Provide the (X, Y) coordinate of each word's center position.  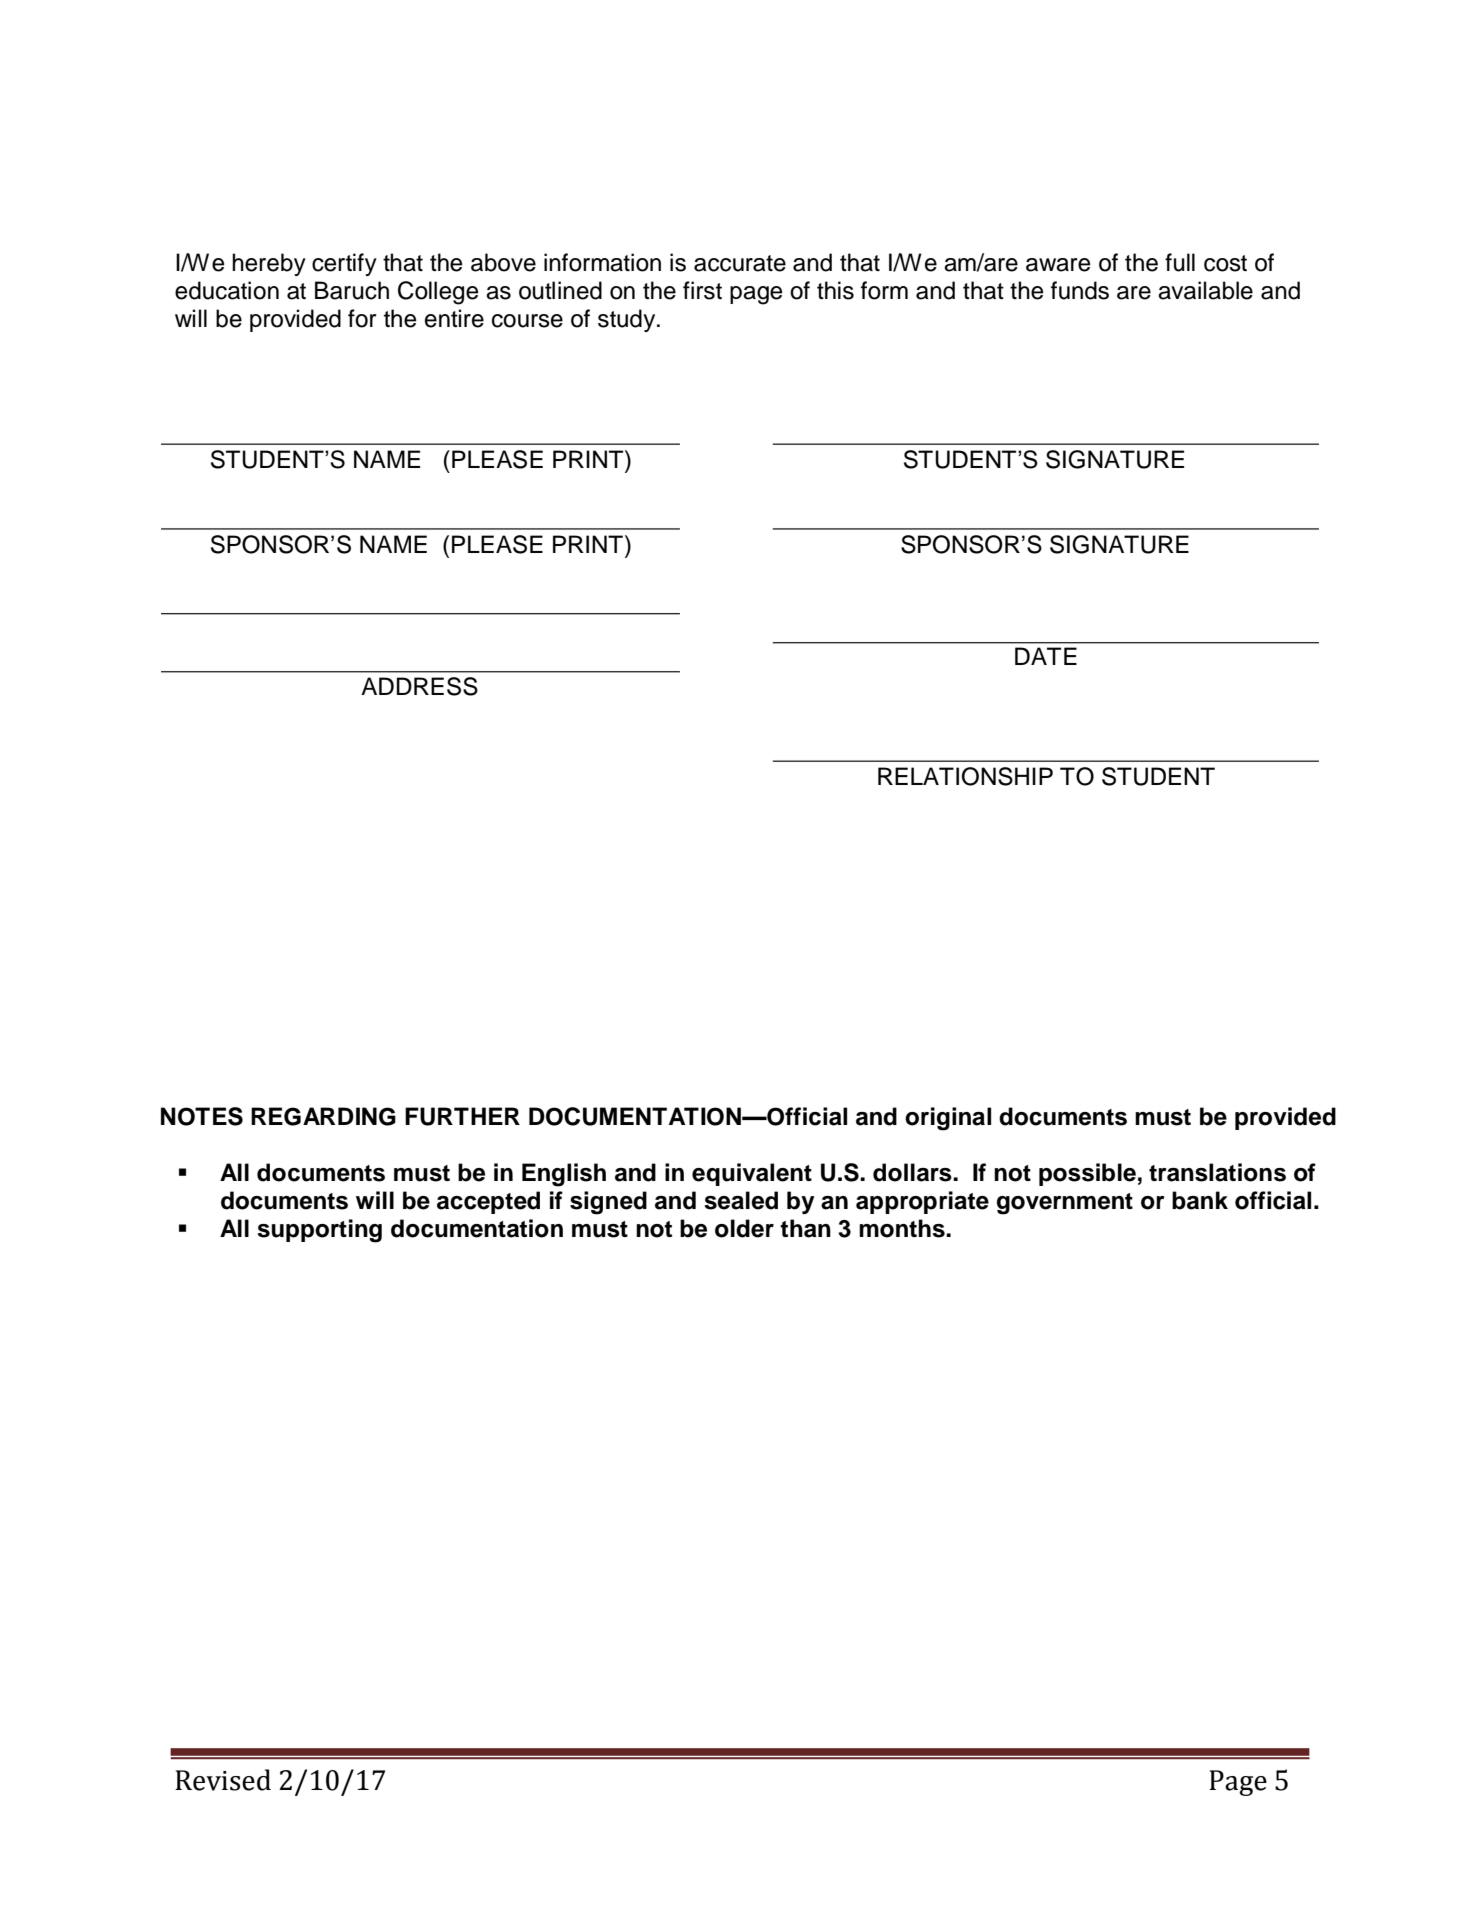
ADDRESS (419, 686)
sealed (741, 1200)
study (628, 320)
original (948, 1119)
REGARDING (323, 1116)
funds (1080, 290)
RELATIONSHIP (965, 776)
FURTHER (462, 1116)
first (702, 290)
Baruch (352, 290)
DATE (1046, 656)
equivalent (752, 1174)
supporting (319, 1231)
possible (1087, 1174)
